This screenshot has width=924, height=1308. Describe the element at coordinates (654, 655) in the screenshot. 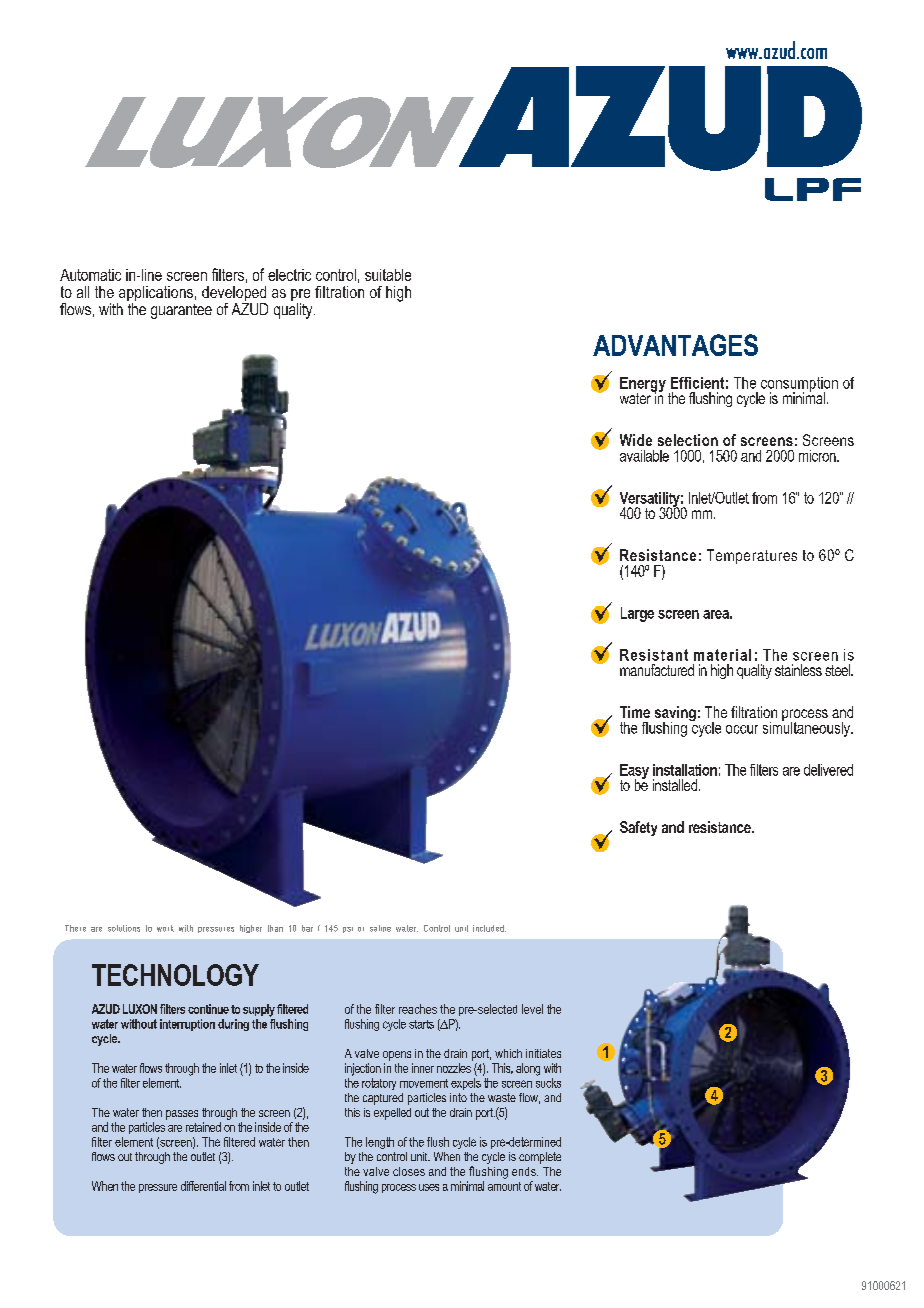

I see `Resistant` at that location.
